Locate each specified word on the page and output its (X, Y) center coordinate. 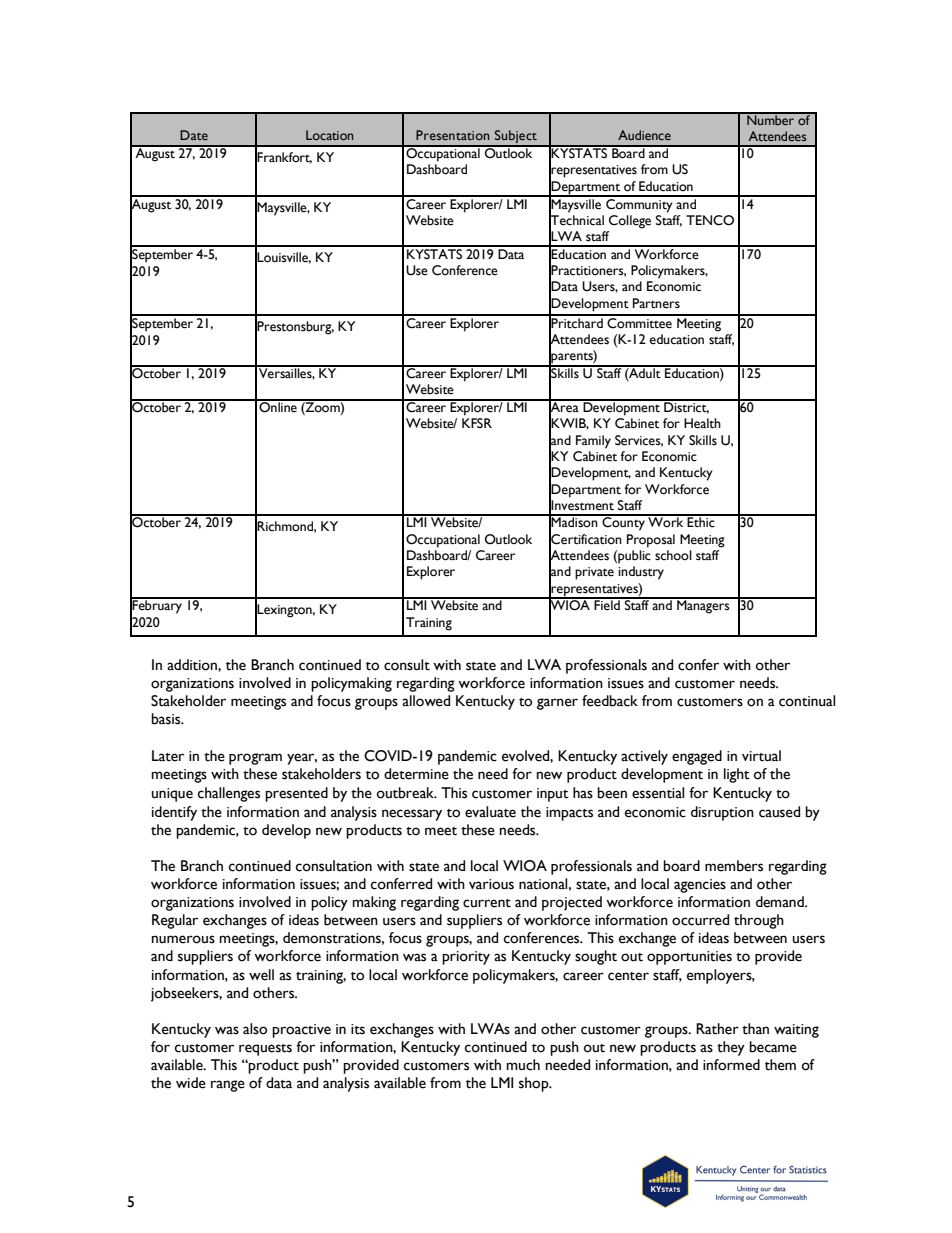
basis (167, 719)
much (523, 1065)
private (594, 573)
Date (194, 135)
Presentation (452, 135)
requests (265, 1050)
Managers (703, 606)
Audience (644, 135)
